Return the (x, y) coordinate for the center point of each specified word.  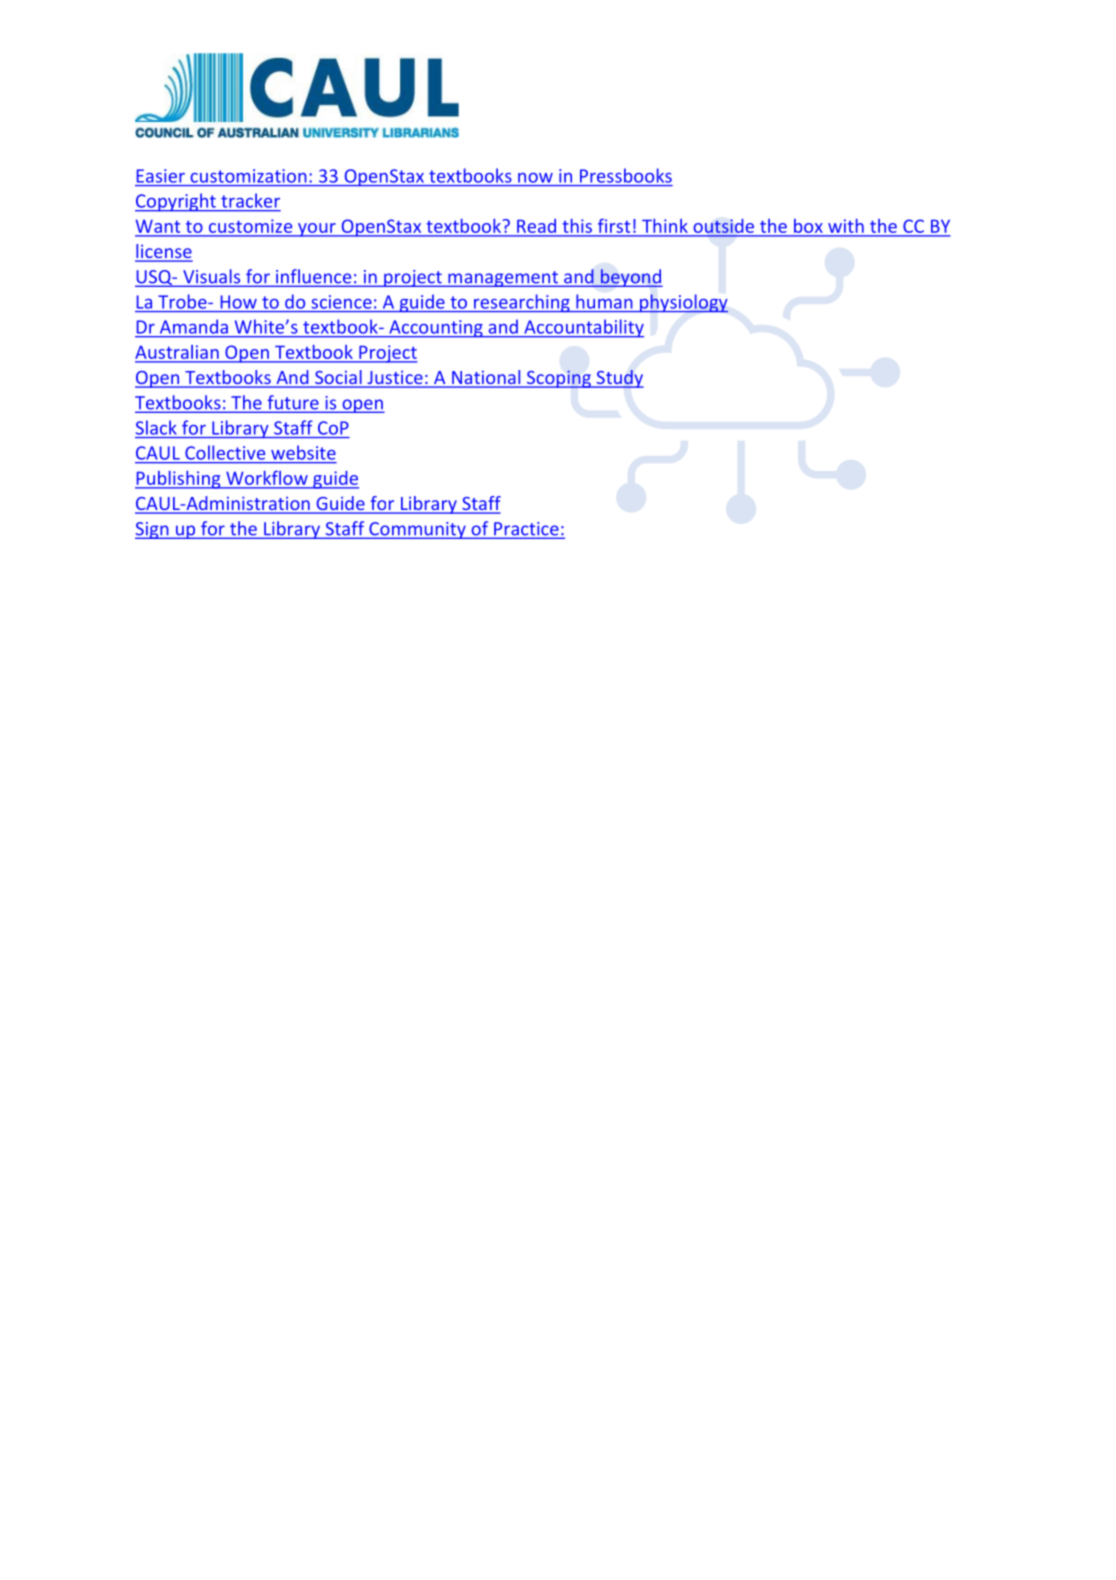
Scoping (559, 379)
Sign (153, 530)
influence (314, 277)
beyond (631, 278)
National (486, 378)
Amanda (194, 327)
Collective (225, 452)
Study (619, 379)
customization (248, 176)
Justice (395, 379)
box (808, 226)
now (535, 178)
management (503, 279)
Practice (526, 530)
